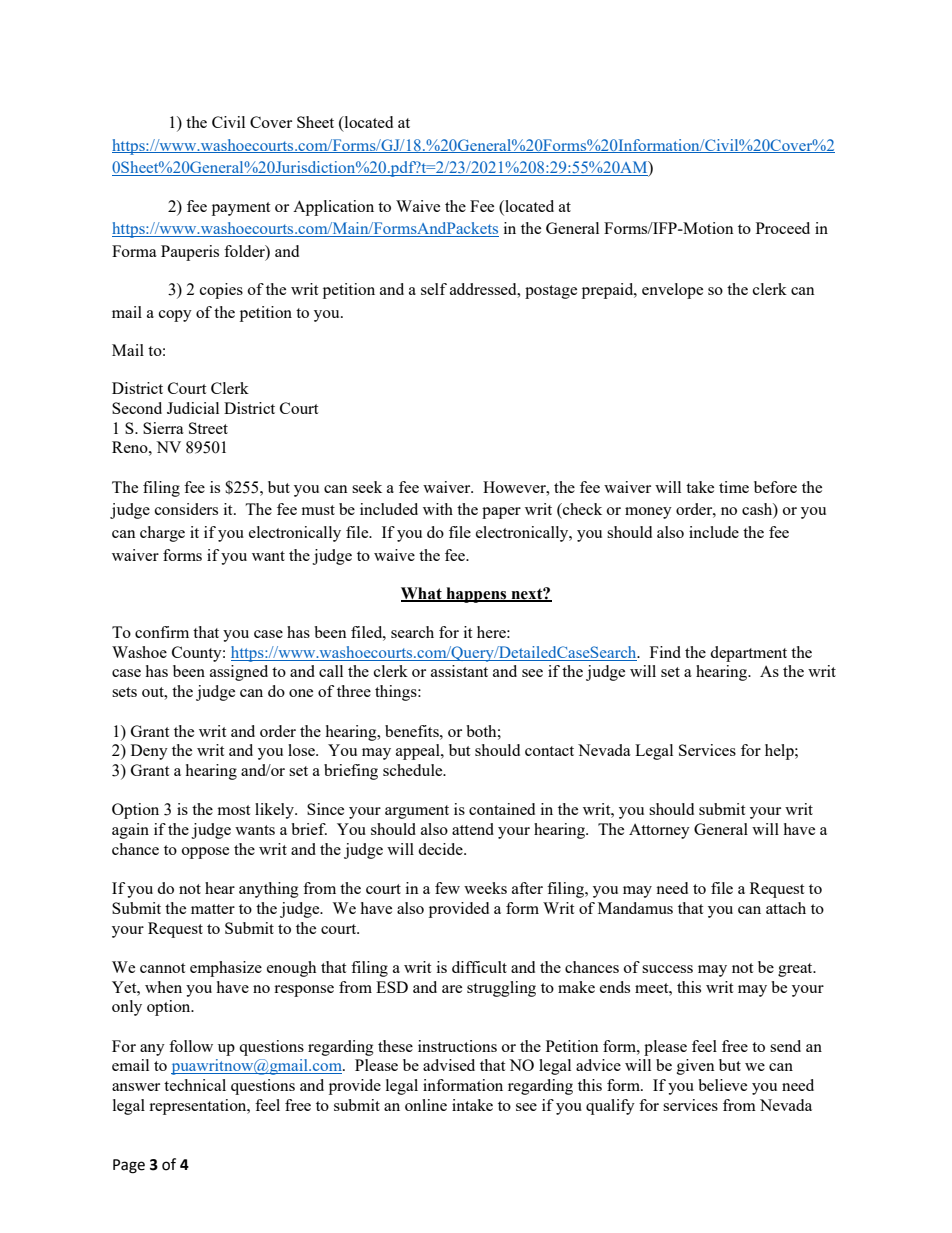 The width and height of the screenshot is (952, 1233). Describe the element at coordinates (241, 209) in the screenshot. I see `payment` at that location.
